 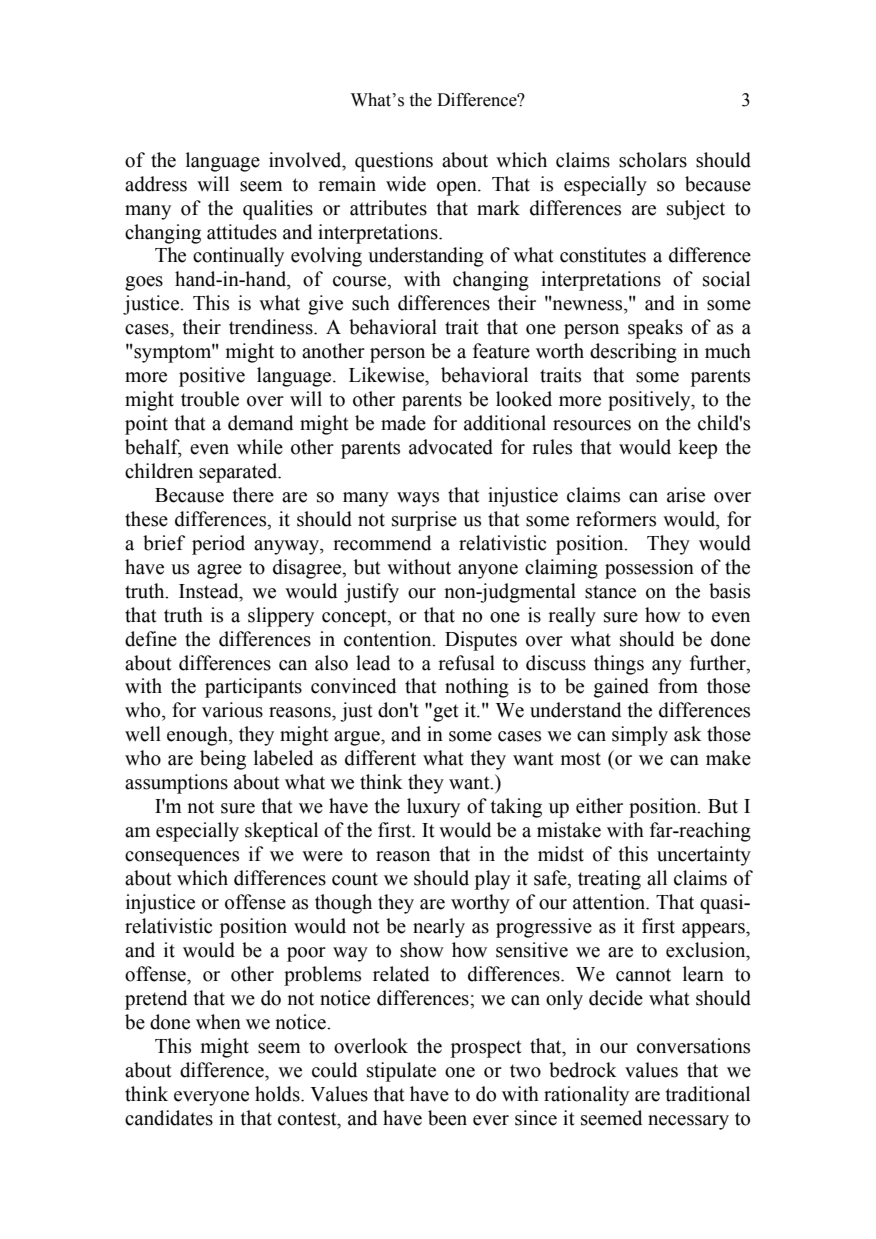 What do you see at coordinates (218, 545) in the image?
I see `period` at bounding box center [218, 545].
